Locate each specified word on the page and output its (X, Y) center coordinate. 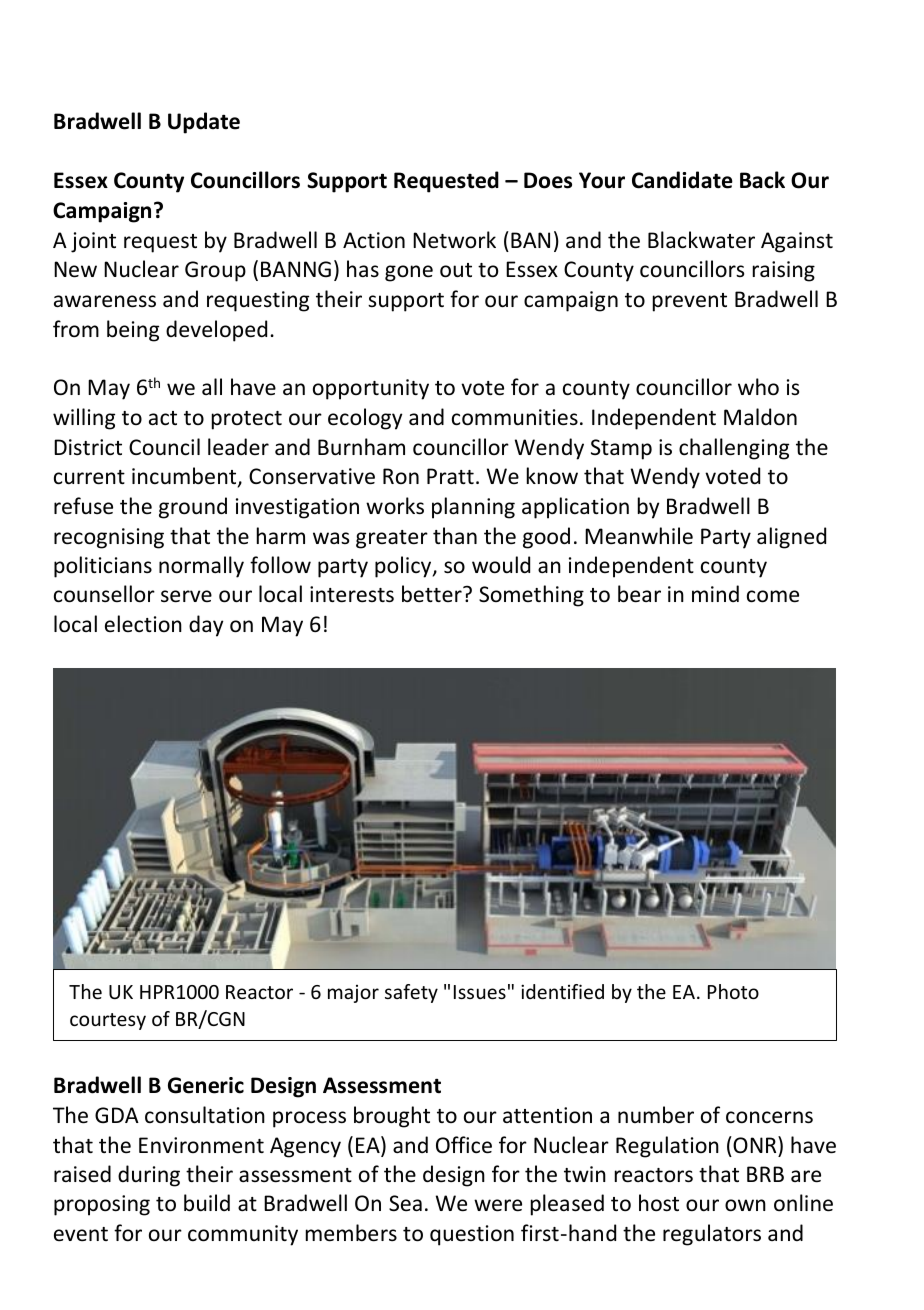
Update (204, 123)
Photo (733, 991)
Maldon (760, 417)
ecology (365, 419)
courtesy (108, 1021)
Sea (405, 1203)
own (745, 1205)
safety (411, 993)
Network (454, 240)
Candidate (682, 180)
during (149, 1176)
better (433, 594)
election (143, 624)
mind (715, 593)
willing (84, 419)
